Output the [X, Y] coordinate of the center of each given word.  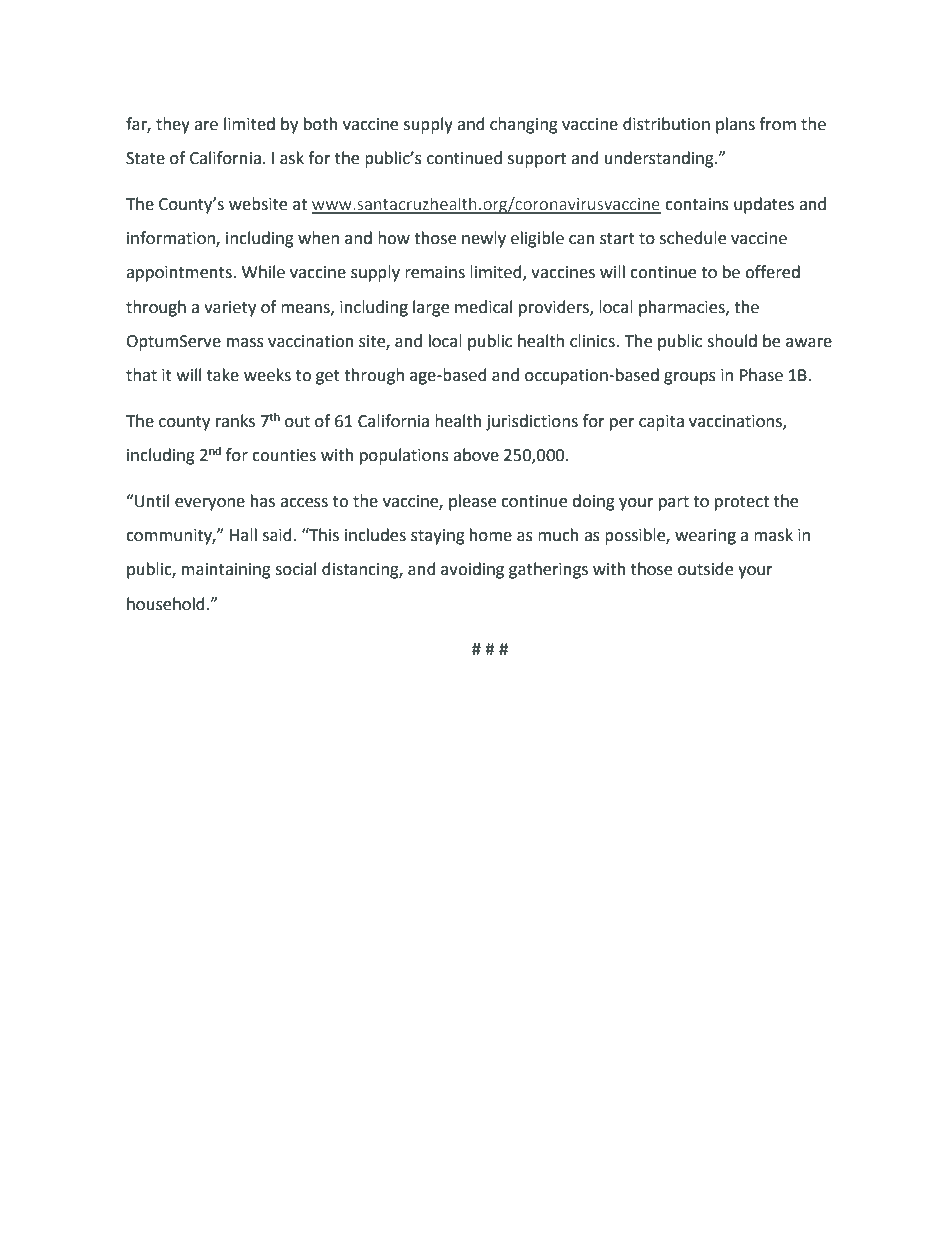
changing [524, 125]
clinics [593, 341]
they [173, 125]
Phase [761, 375]
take [223, 375]
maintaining [226, 571]
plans [735, 125]
